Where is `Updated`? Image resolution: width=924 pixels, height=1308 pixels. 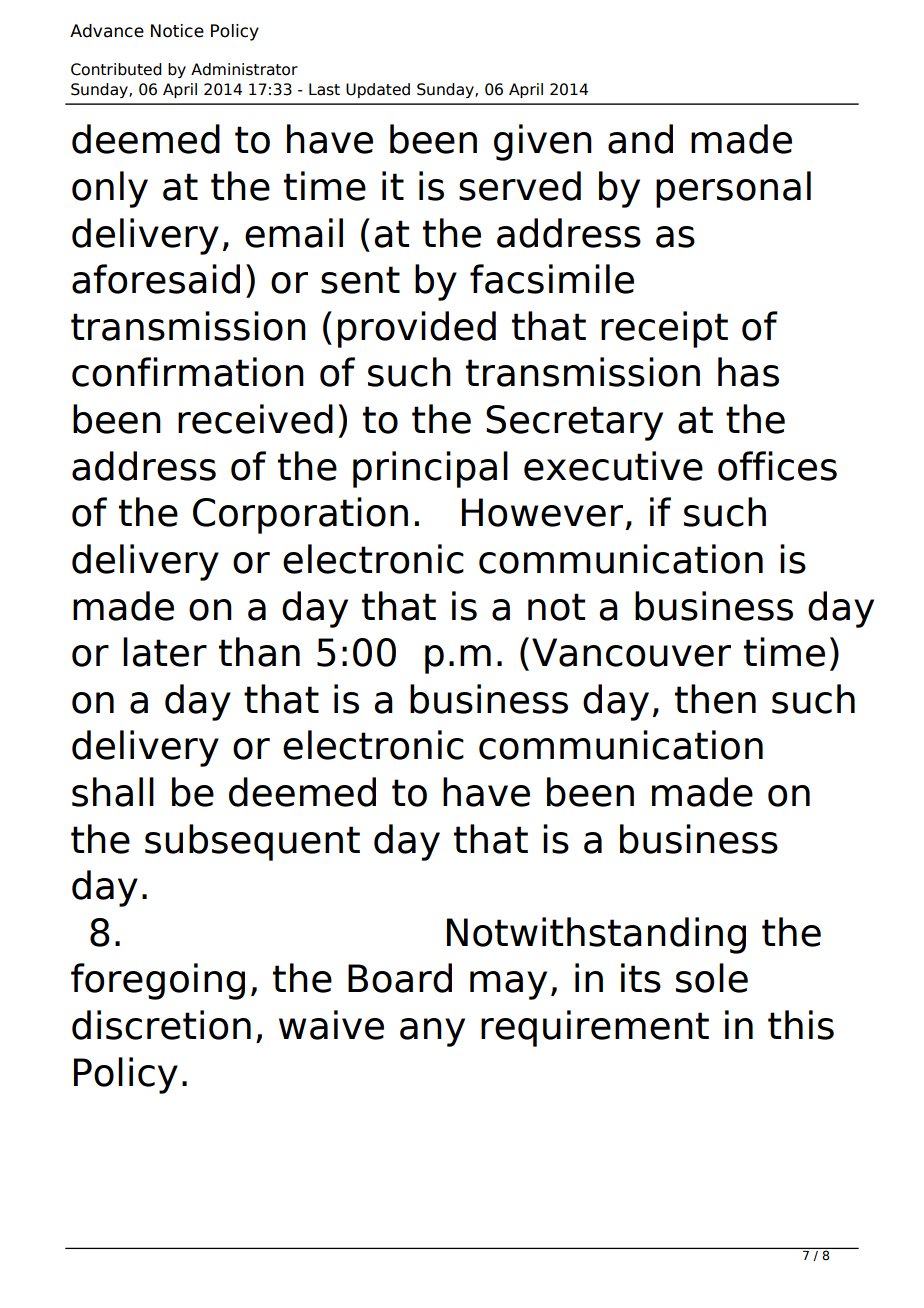
Updated is located at coordinates (378, 90).
